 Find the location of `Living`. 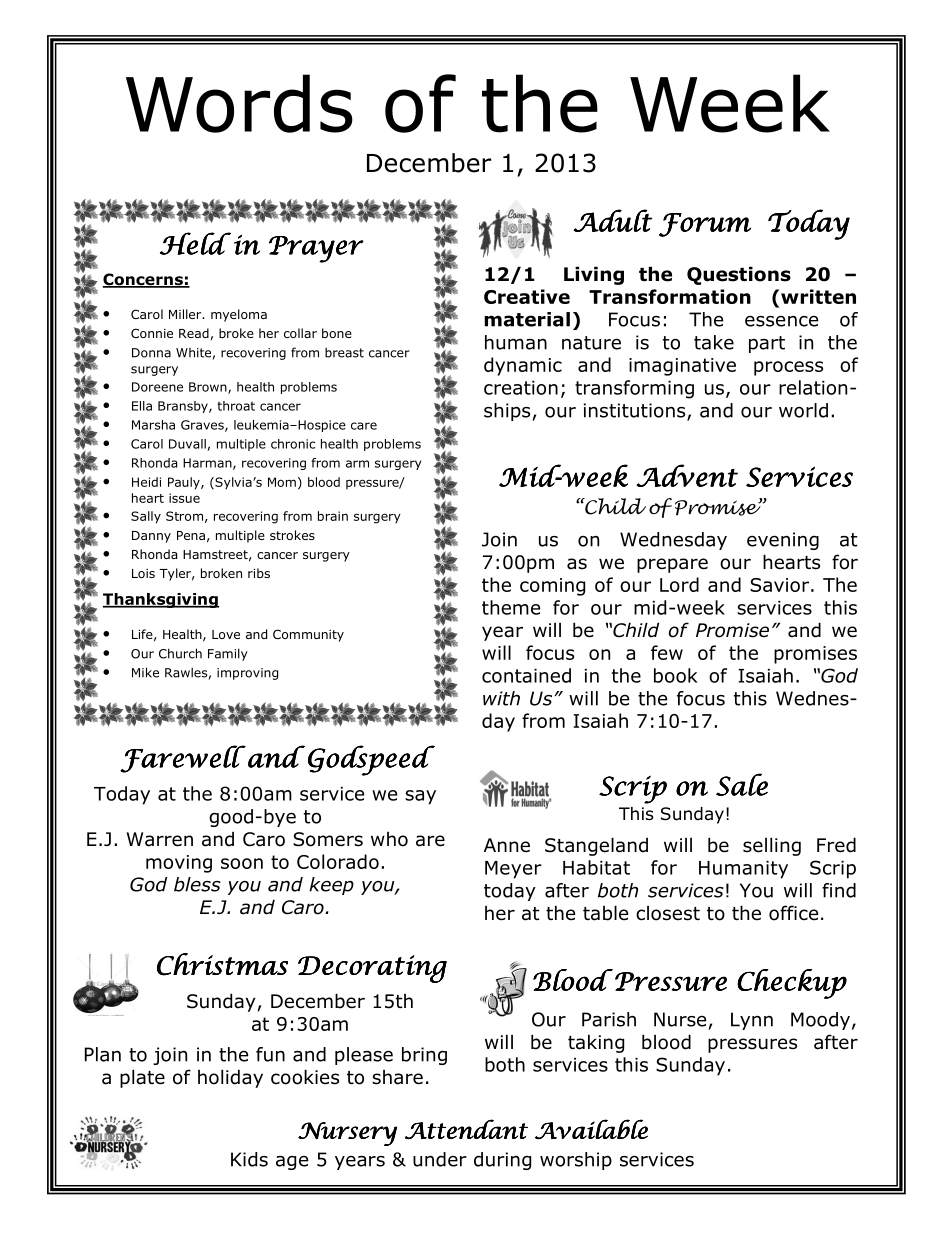

Living is located at coordinates (594, 275).
